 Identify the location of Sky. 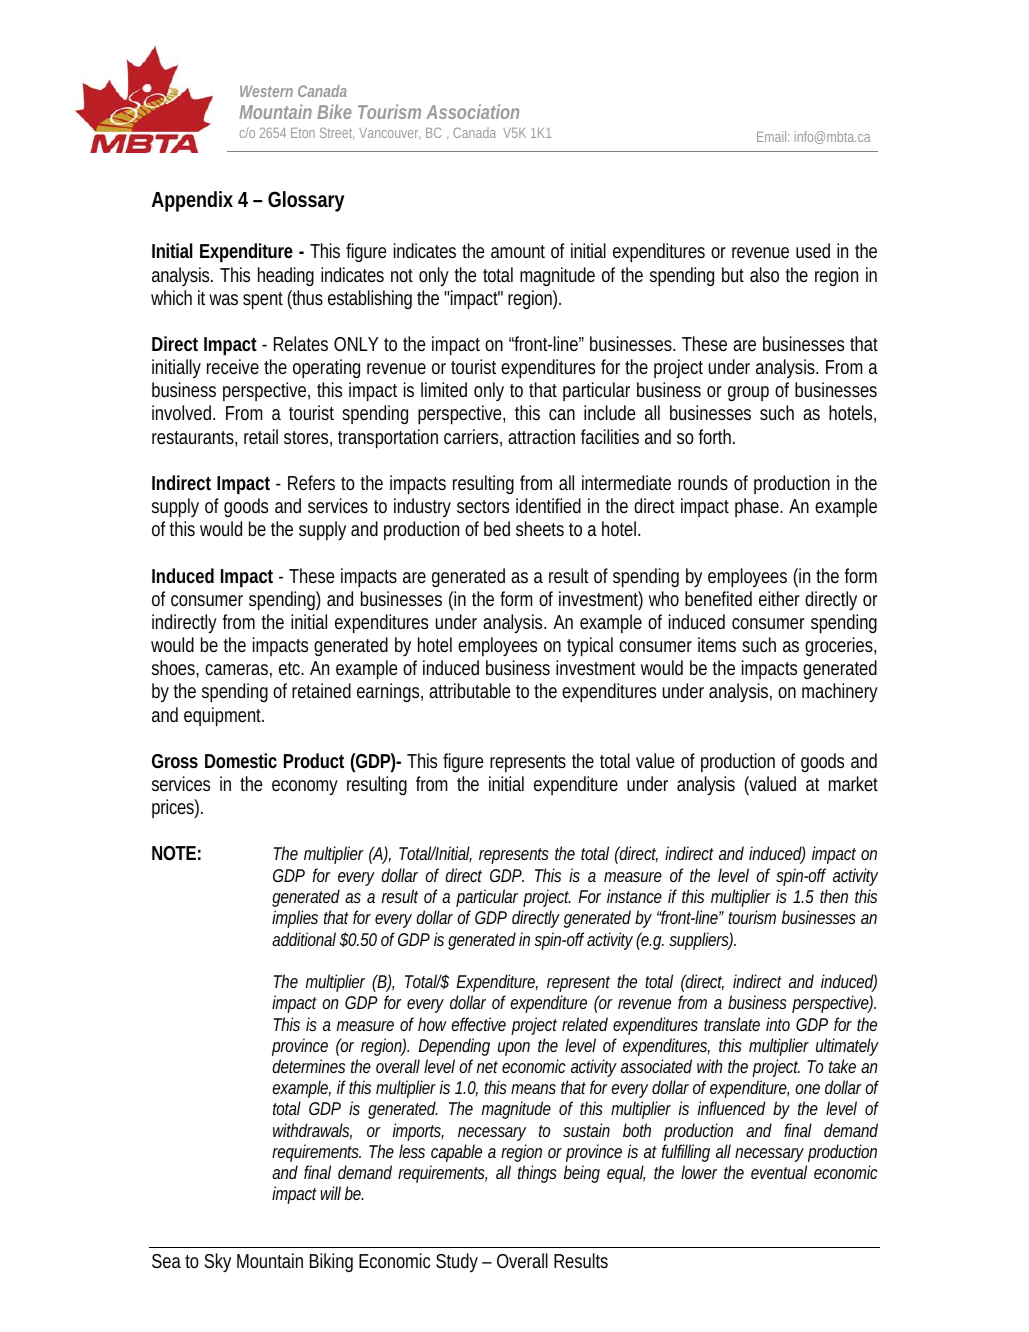
(217, 1262).
